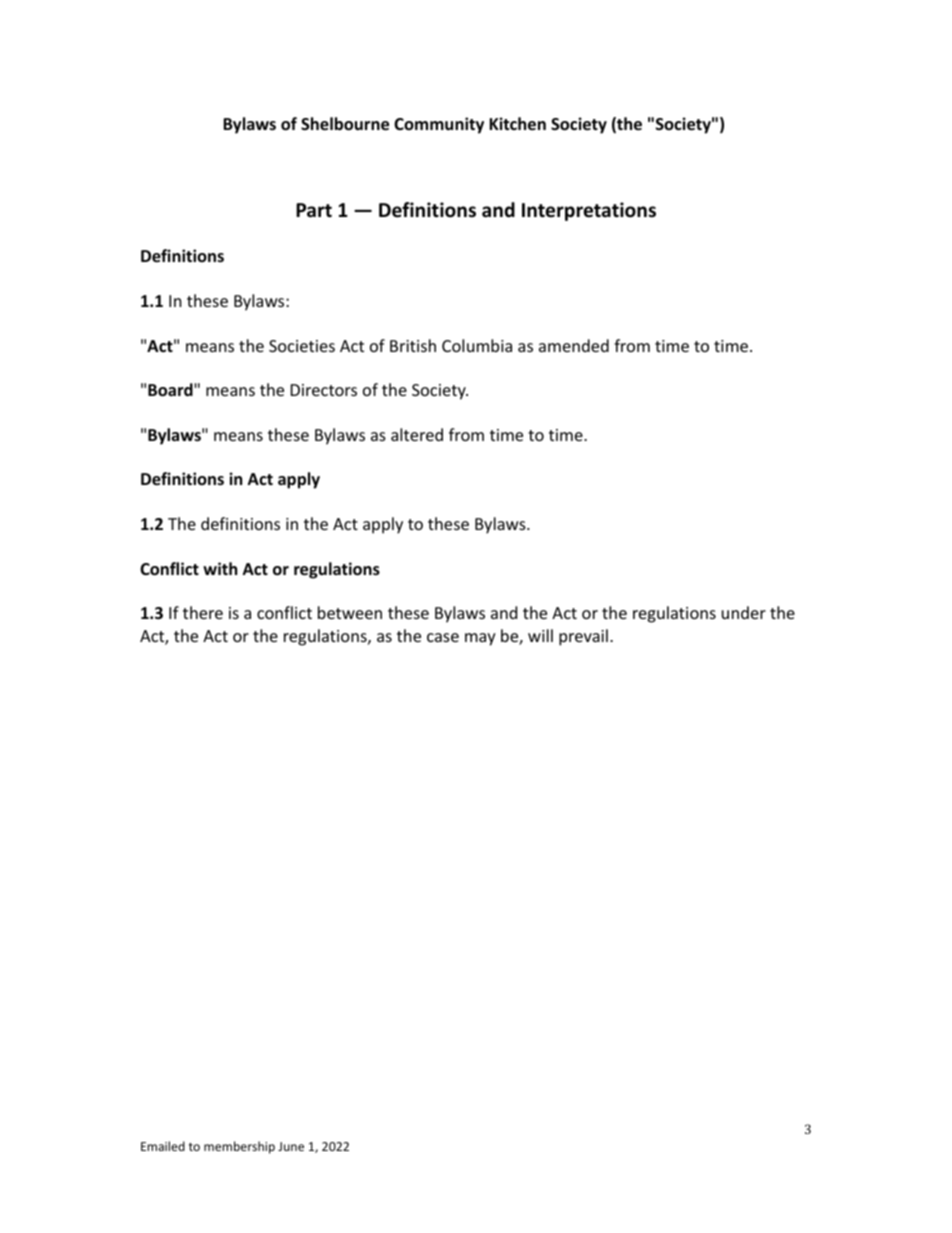 The height and width of the screenshot is (1233, 952). Describe the element at coordinates (589, 211) in the screenshot. I see `Interpretations` at that location.
